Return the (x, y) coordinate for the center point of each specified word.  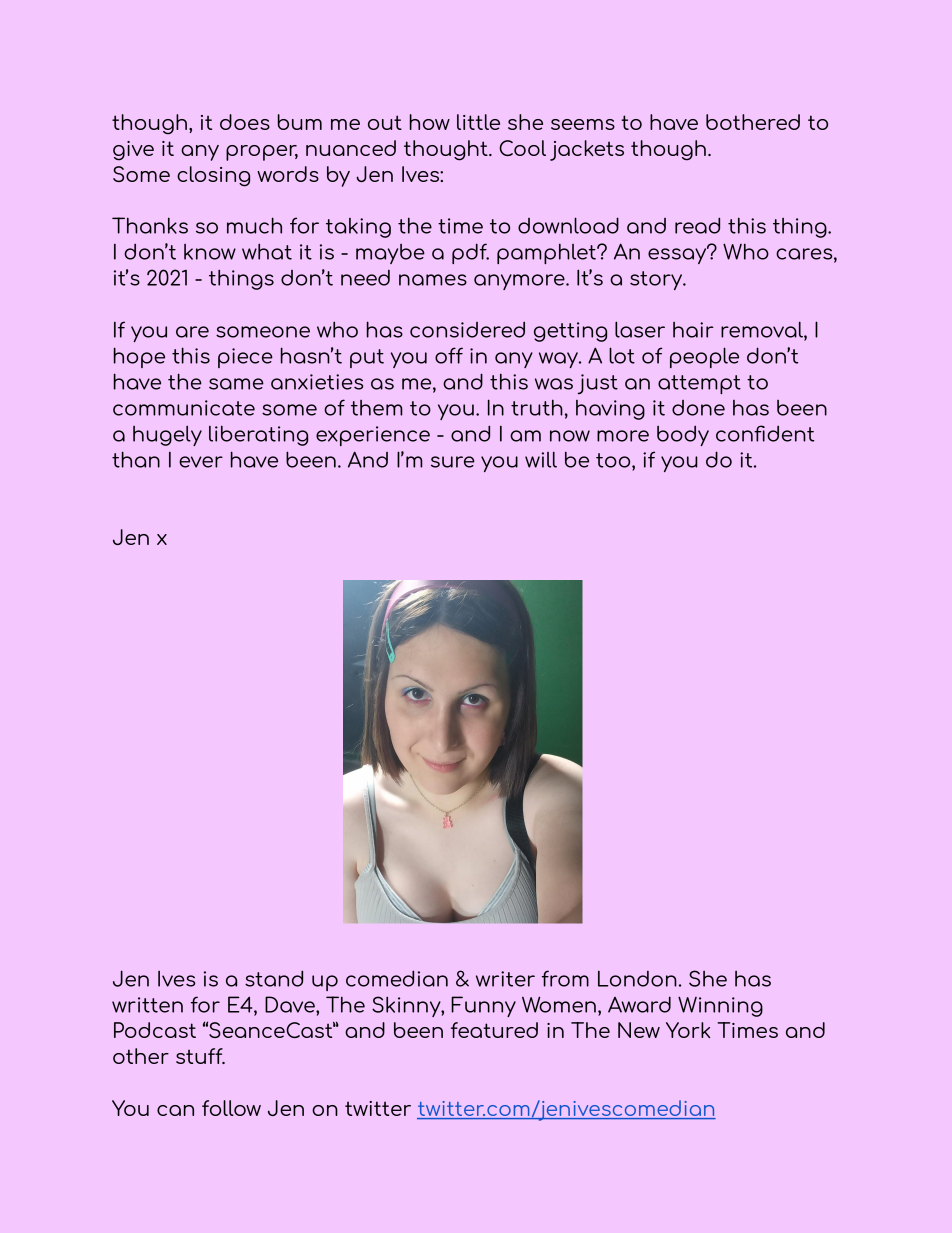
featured (494, 1030)
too (614, 460)
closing (213, 176)
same (236, 384)
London (637, 979)
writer (505, 979)
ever (201, 462)
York (688, 1030)
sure (453, 462)
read (697, 225)
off (449, 355)
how (429, 122)
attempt (699, 384)
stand (274, 978)
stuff (200, 1056)
